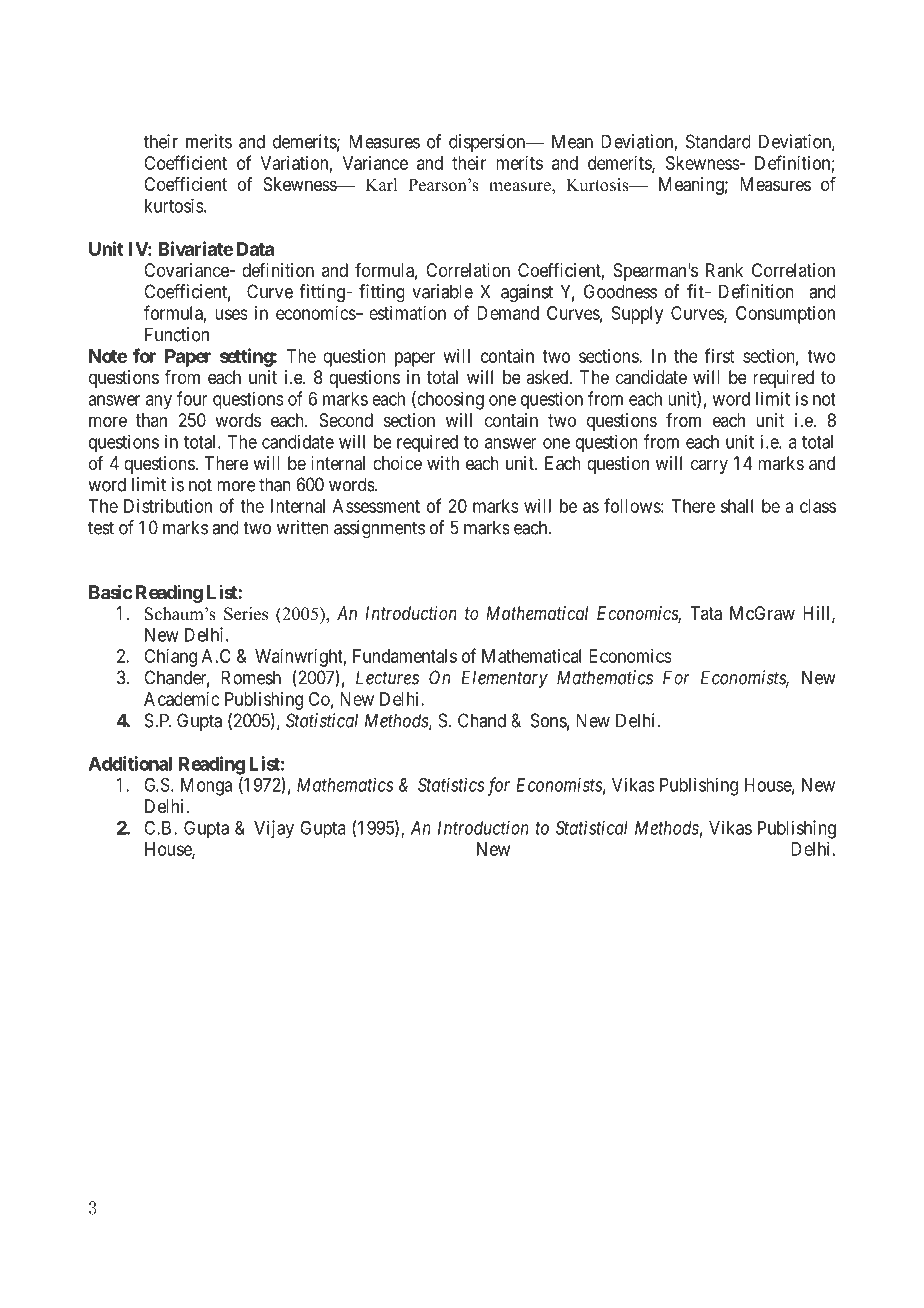 The height and width of the image is (1308, 924). What do you see at coordinates (168, 506) in the image?
I see `Distribution` at bounding box center [168, 506].
